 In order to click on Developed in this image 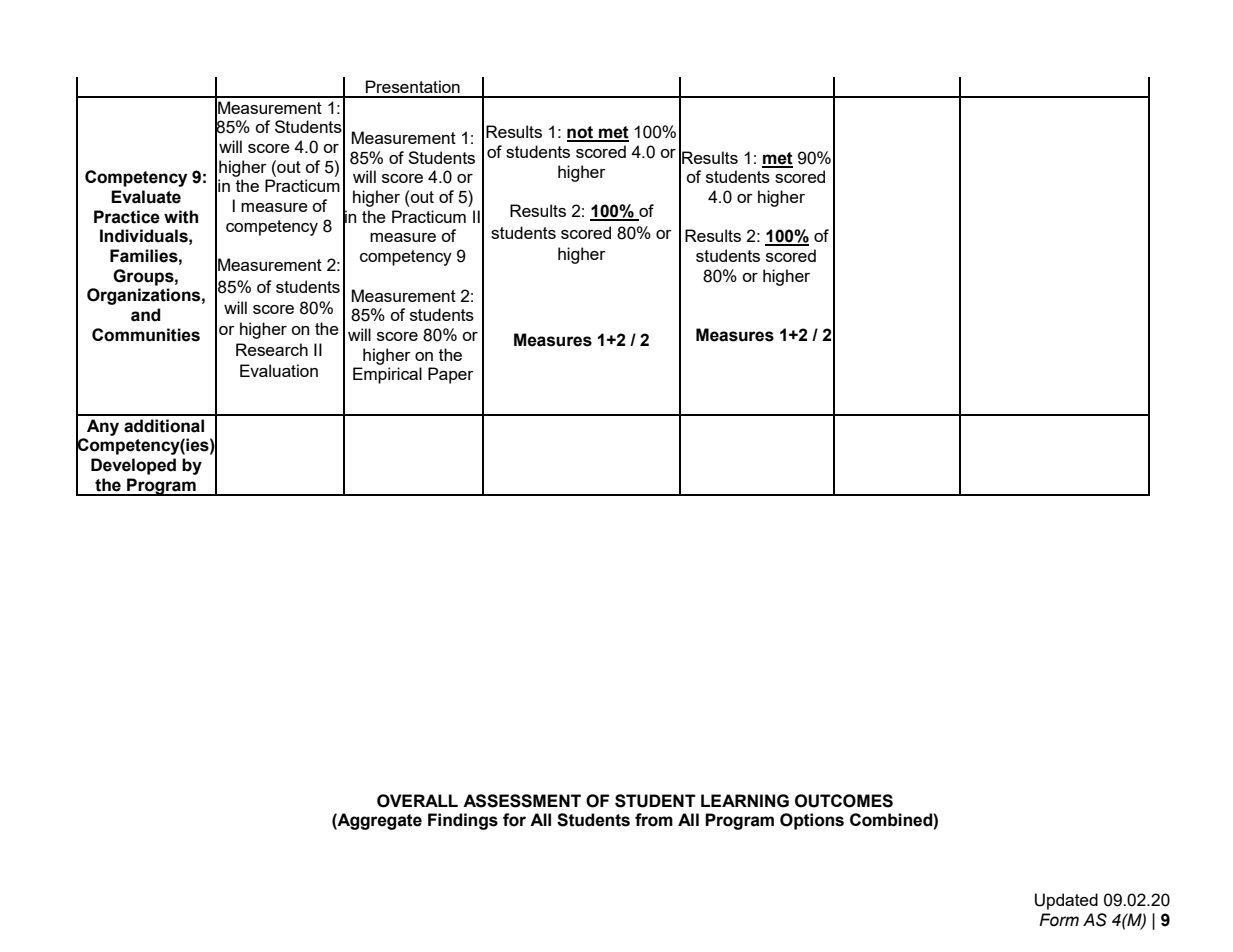, I will do `click(133, 466)`.
